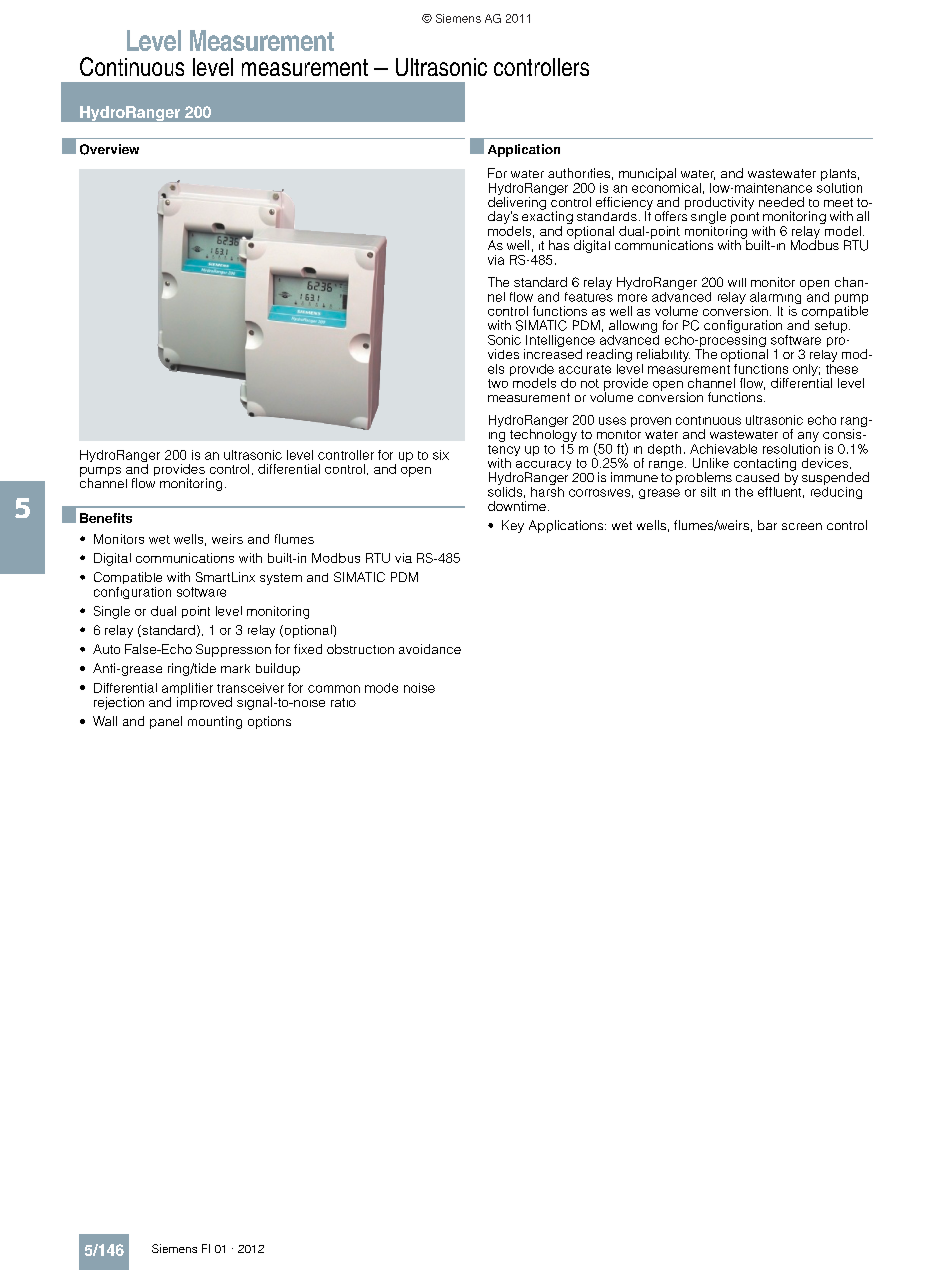 The width and height of the document is (952, 1270). Describe the element at coordinates (767, 525) in the document. I see `bar` at that location.
